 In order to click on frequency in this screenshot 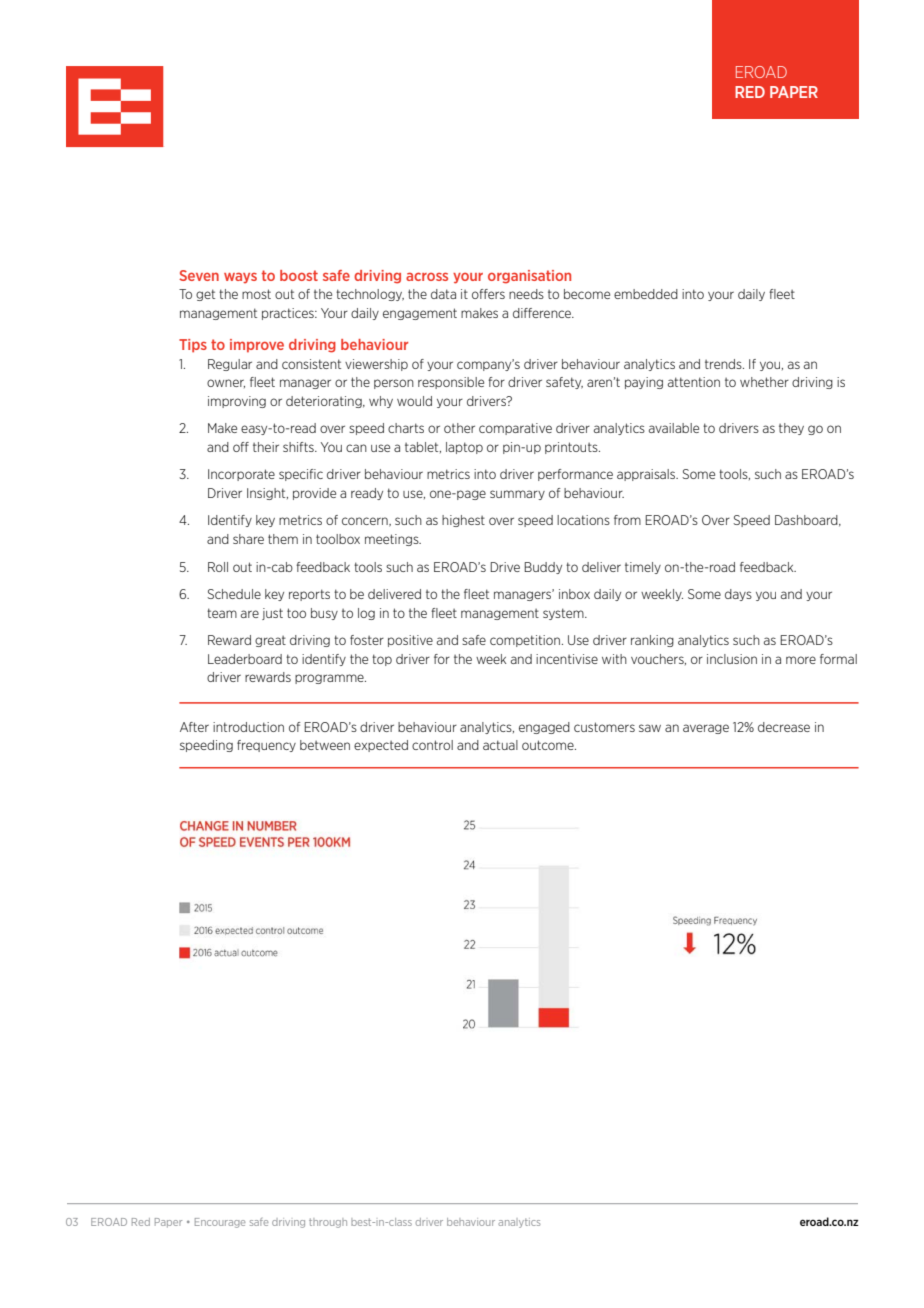, I will do `click(266, 746)`.
